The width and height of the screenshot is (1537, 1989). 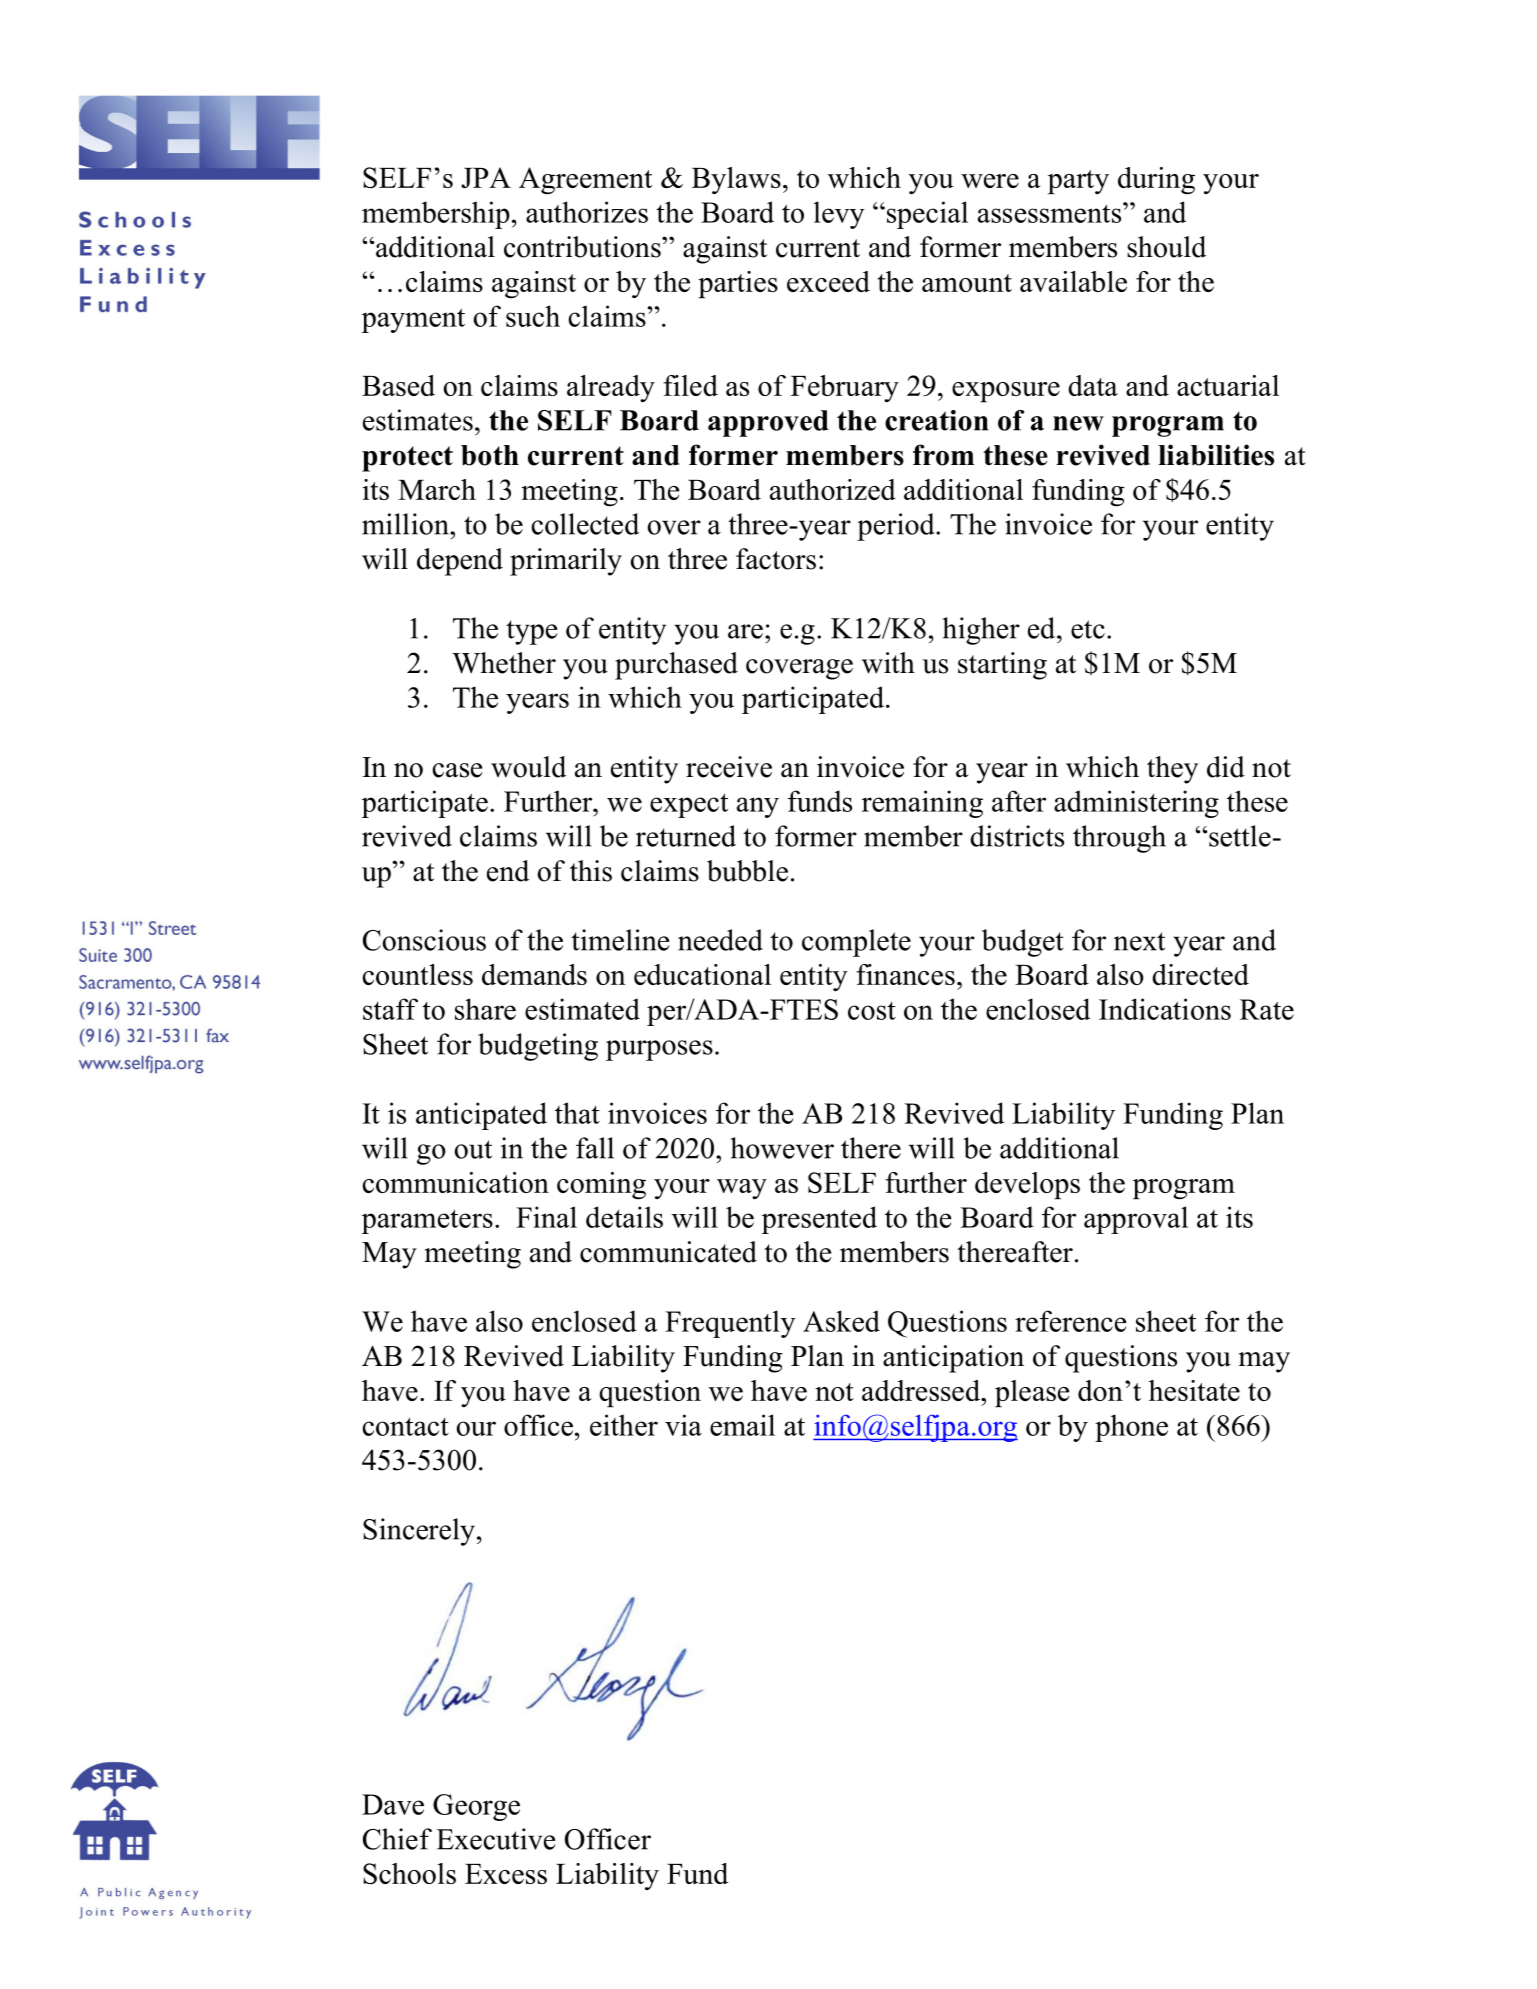 I want to click on Indications, so click(x=1165, y=1009).
